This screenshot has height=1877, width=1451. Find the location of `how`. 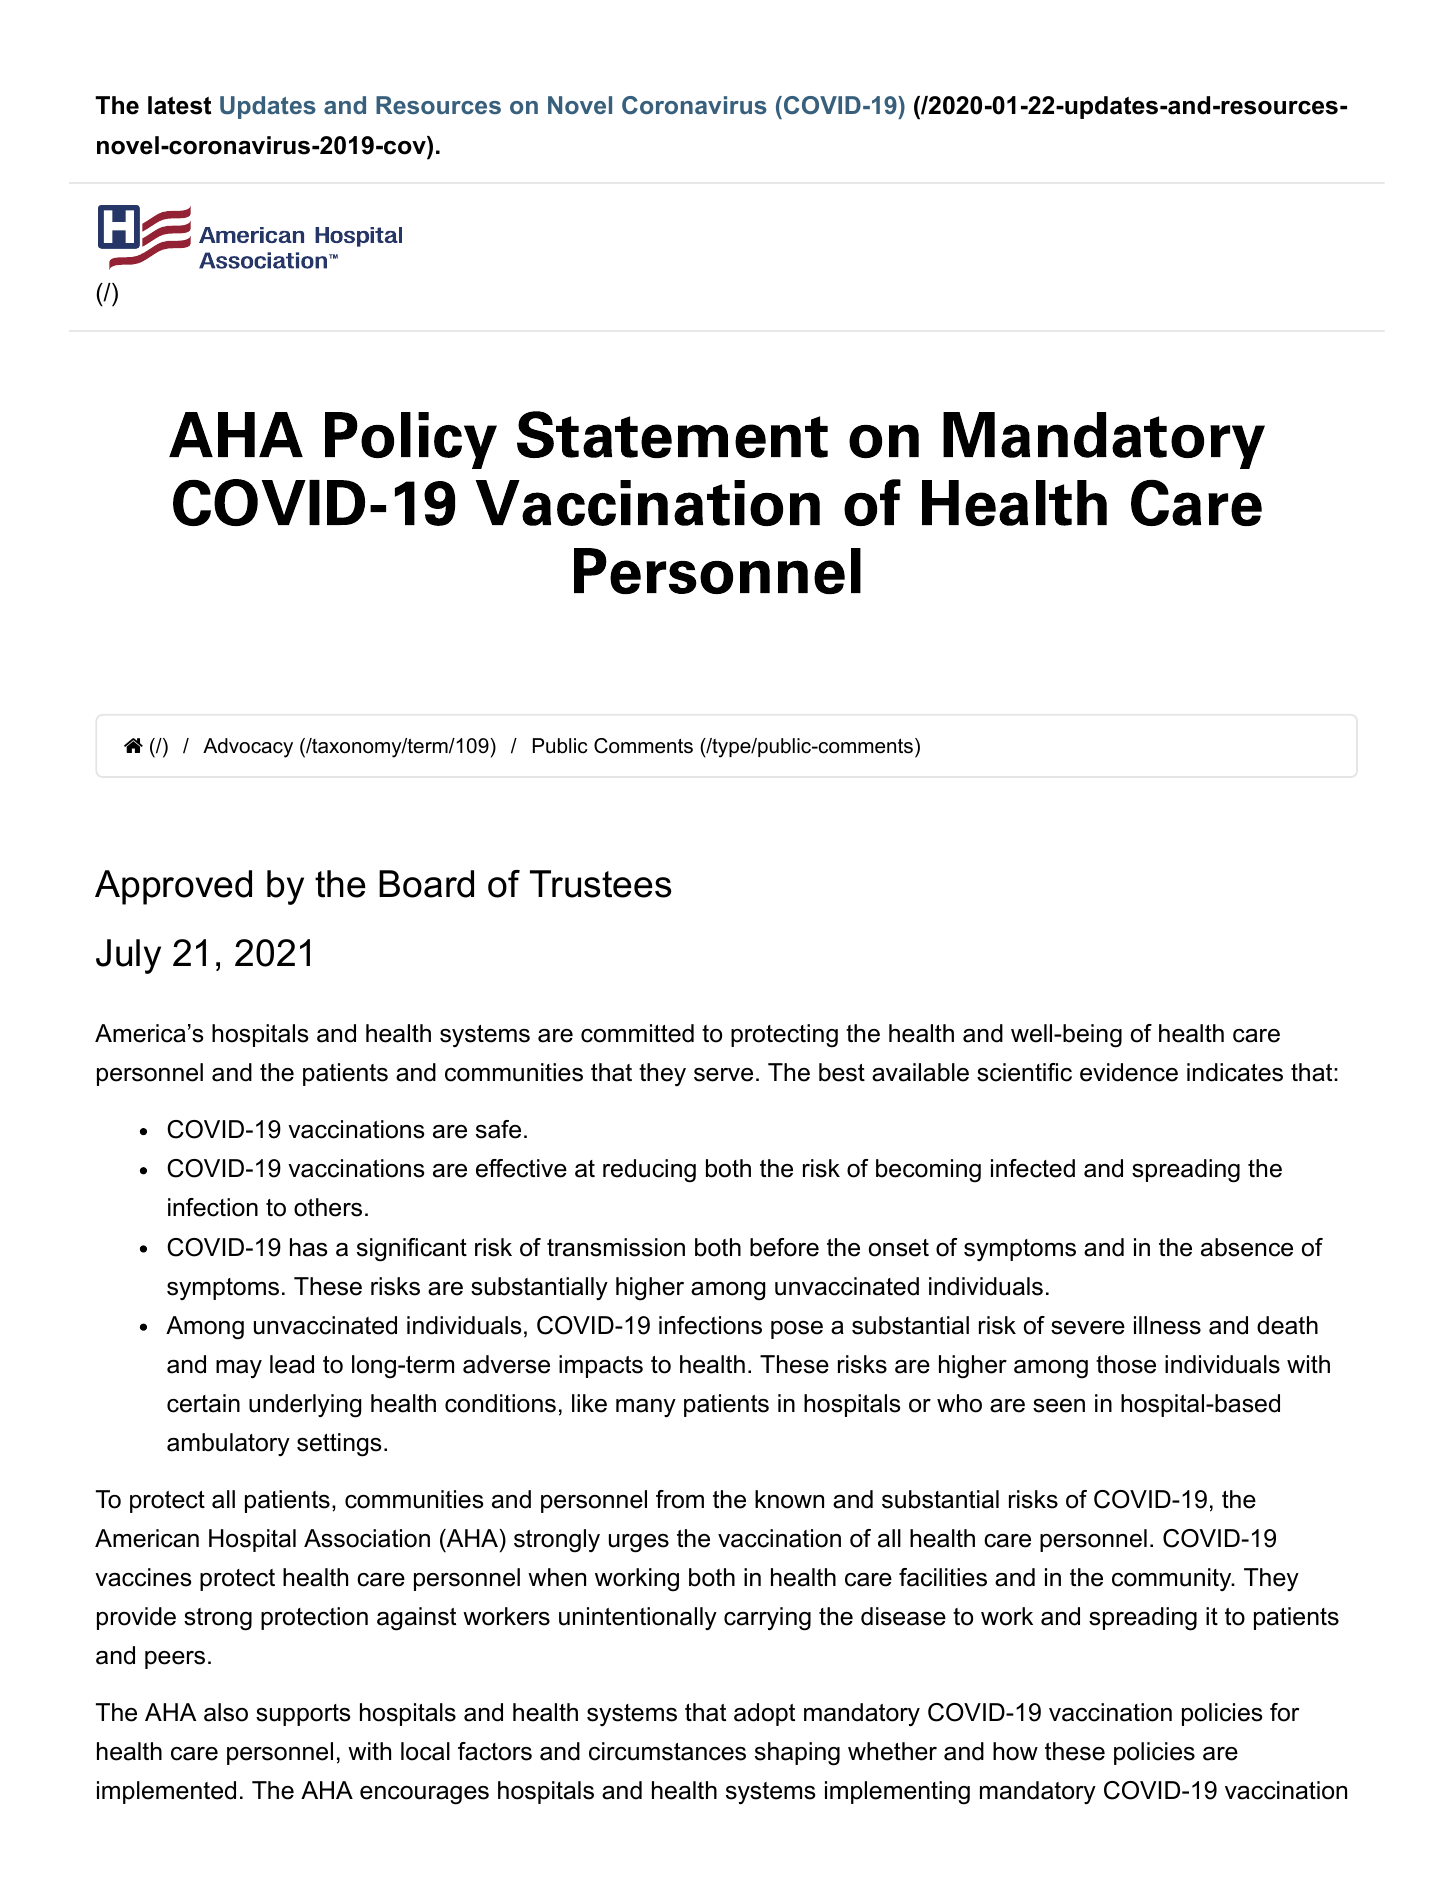

how is located at coordinates (1015, 1751).
